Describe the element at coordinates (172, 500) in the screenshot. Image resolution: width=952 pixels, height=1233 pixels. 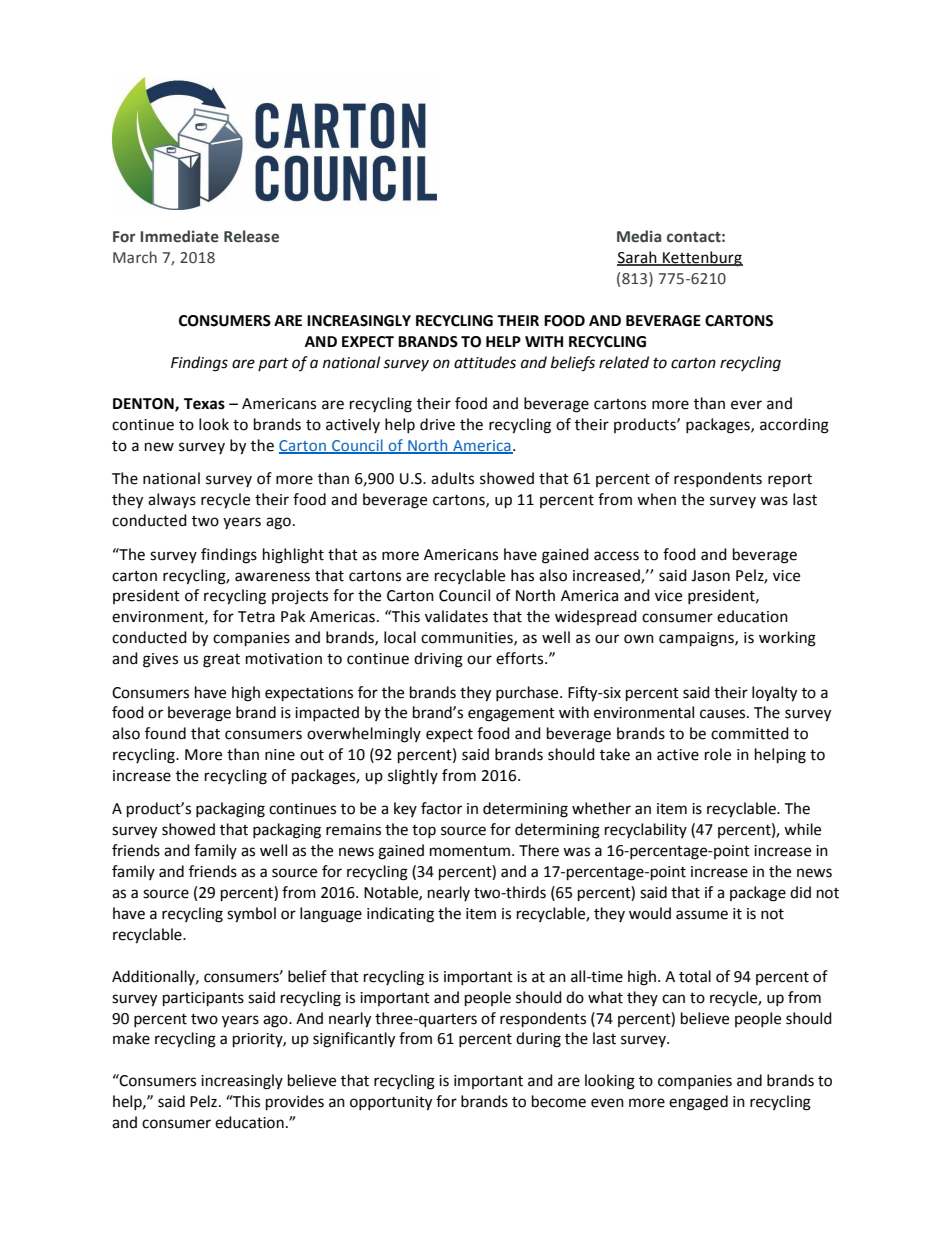
I see `always` at that location.
